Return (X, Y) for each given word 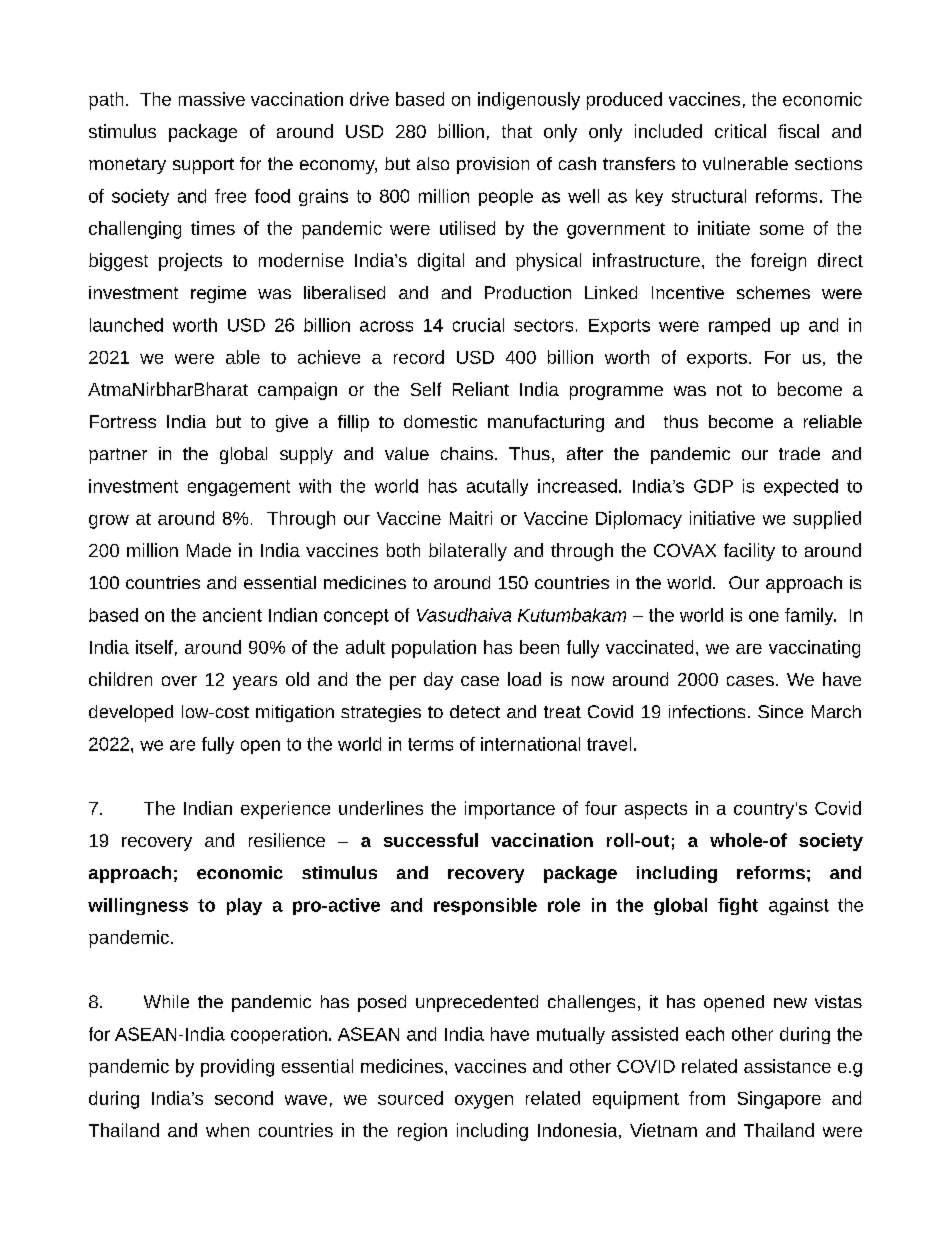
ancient (232, 615)
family (810, 616)
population (434, 649)
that (517, 131)
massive (212, 99)
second (244, 1098)
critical (740, 131)
